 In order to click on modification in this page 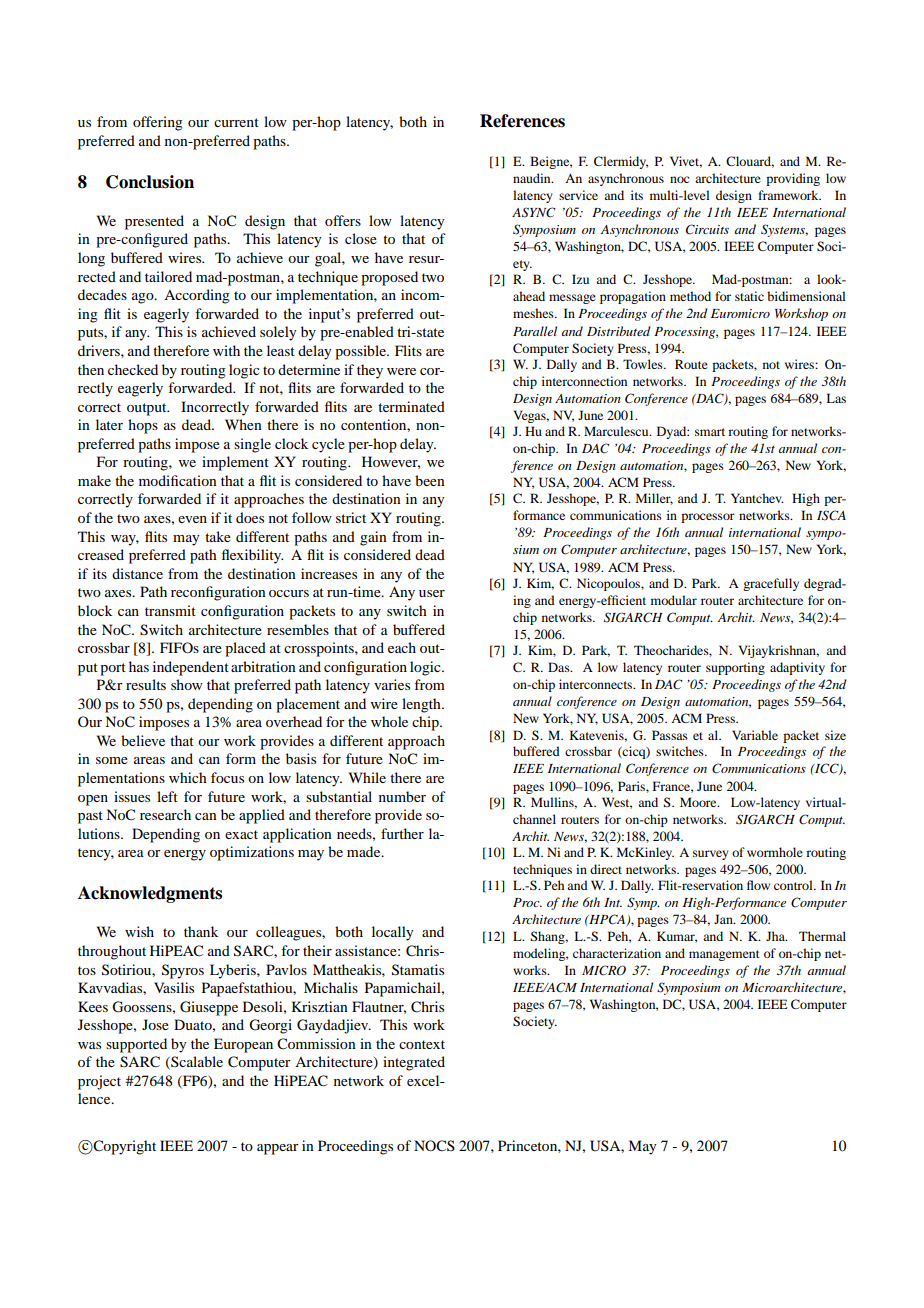, I will do `click(178, 480)`.
